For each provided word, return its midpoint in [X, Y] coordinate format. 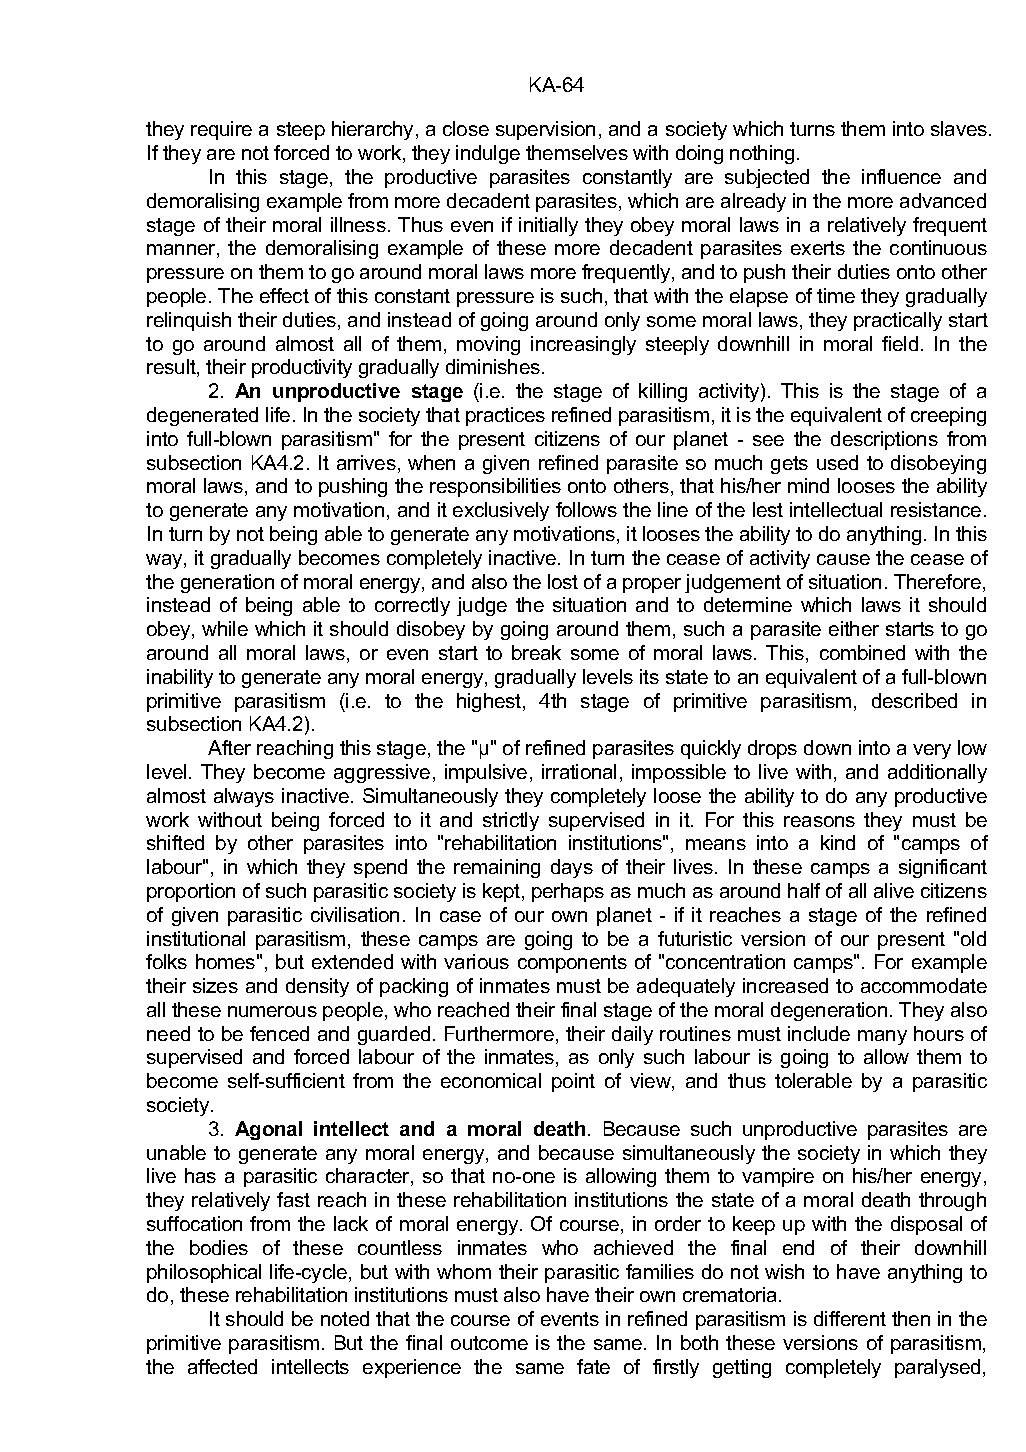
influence [901, 176]
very [932, 751]
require [221, 130]
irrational [579, 771]
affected [222, 1366]
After [229, 747]
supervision [545, 130]
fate [593, 1366]
